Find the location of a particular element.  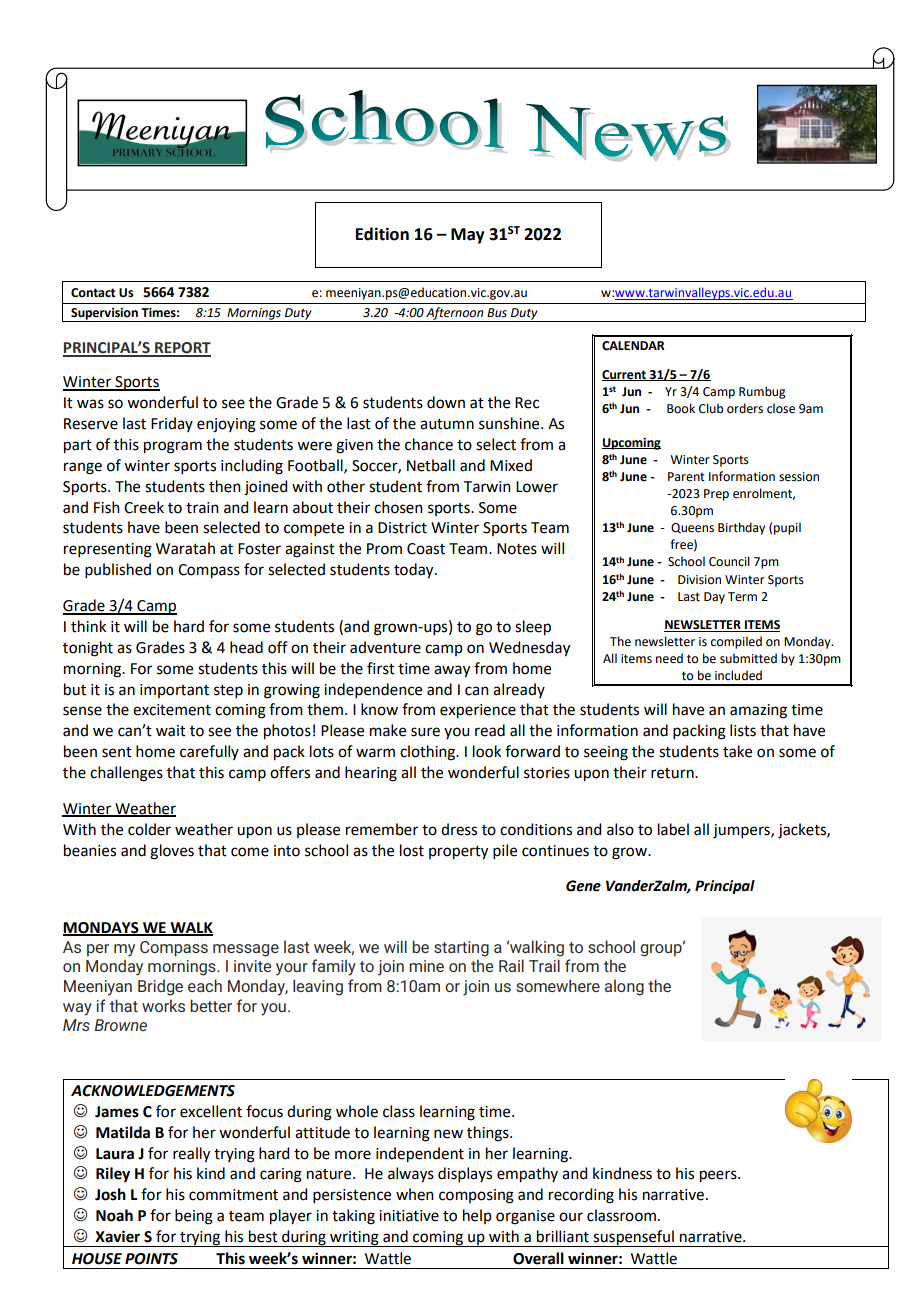

starting is located at coordinates (461, 949).
